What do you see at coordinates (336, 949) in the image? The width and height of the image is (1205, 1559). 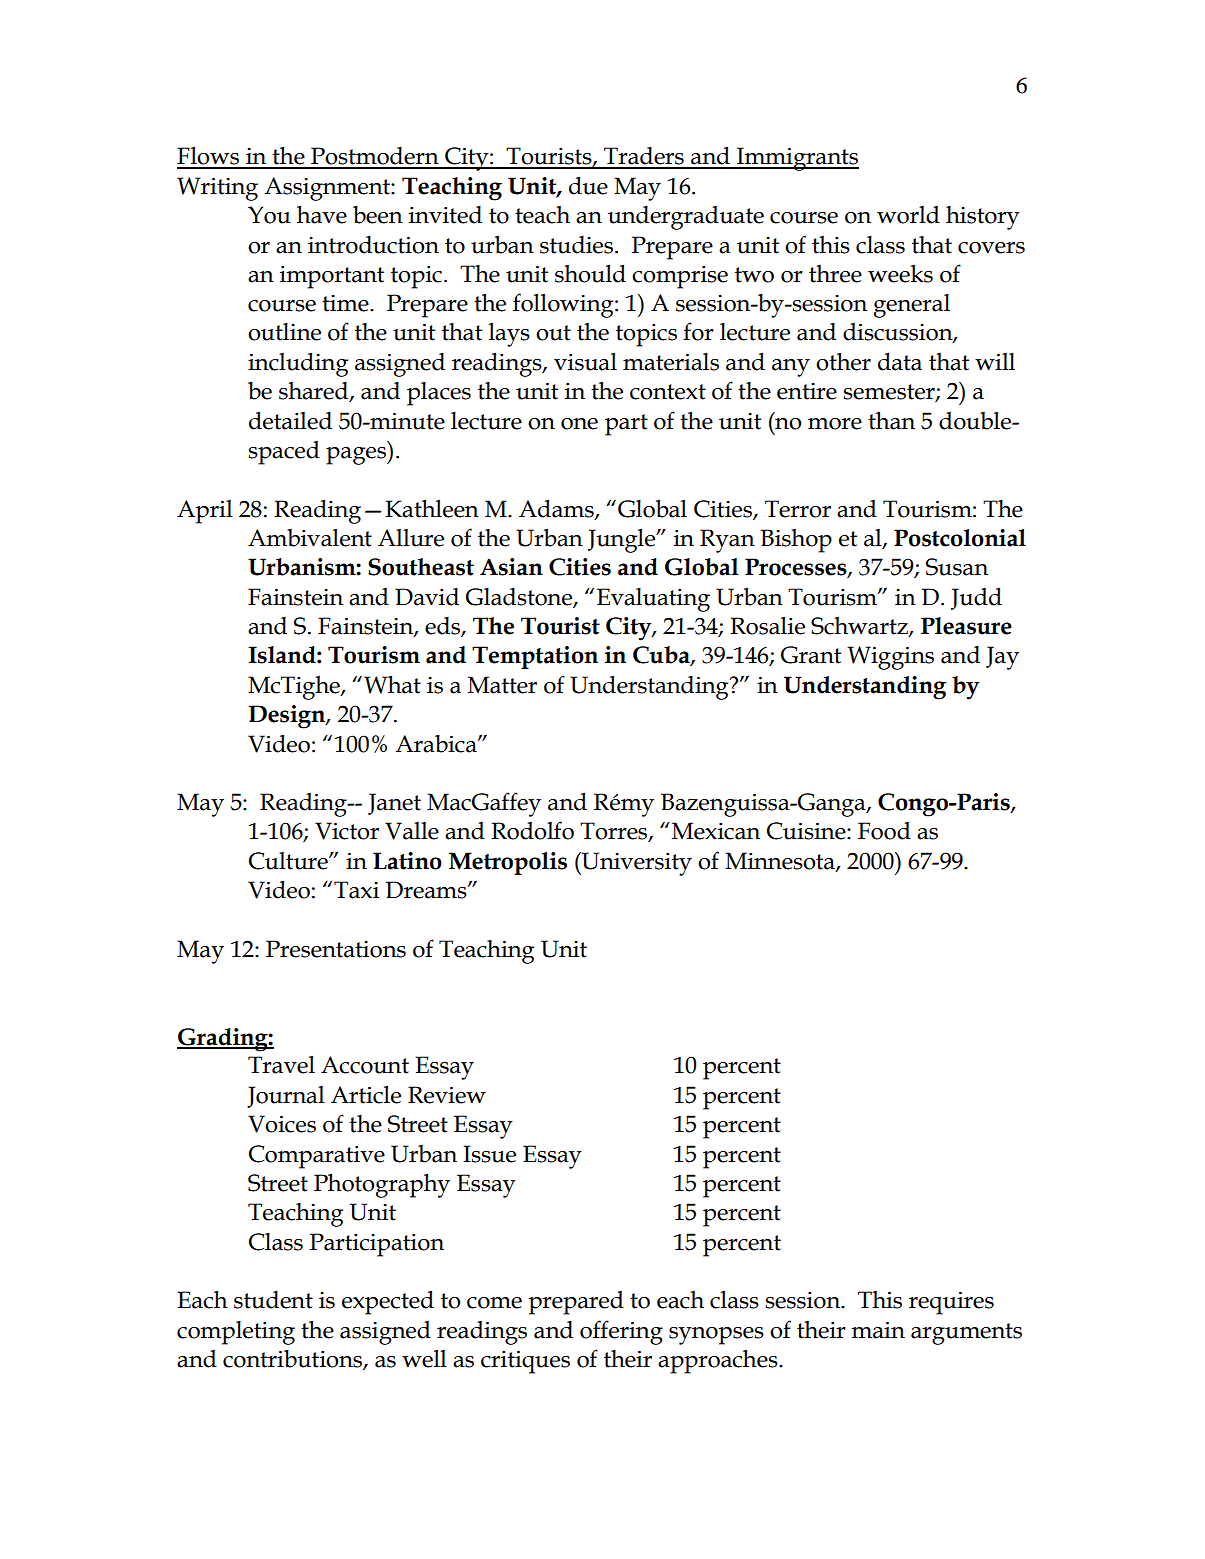 I see `Presentations` at bounding box center [336, 949].
